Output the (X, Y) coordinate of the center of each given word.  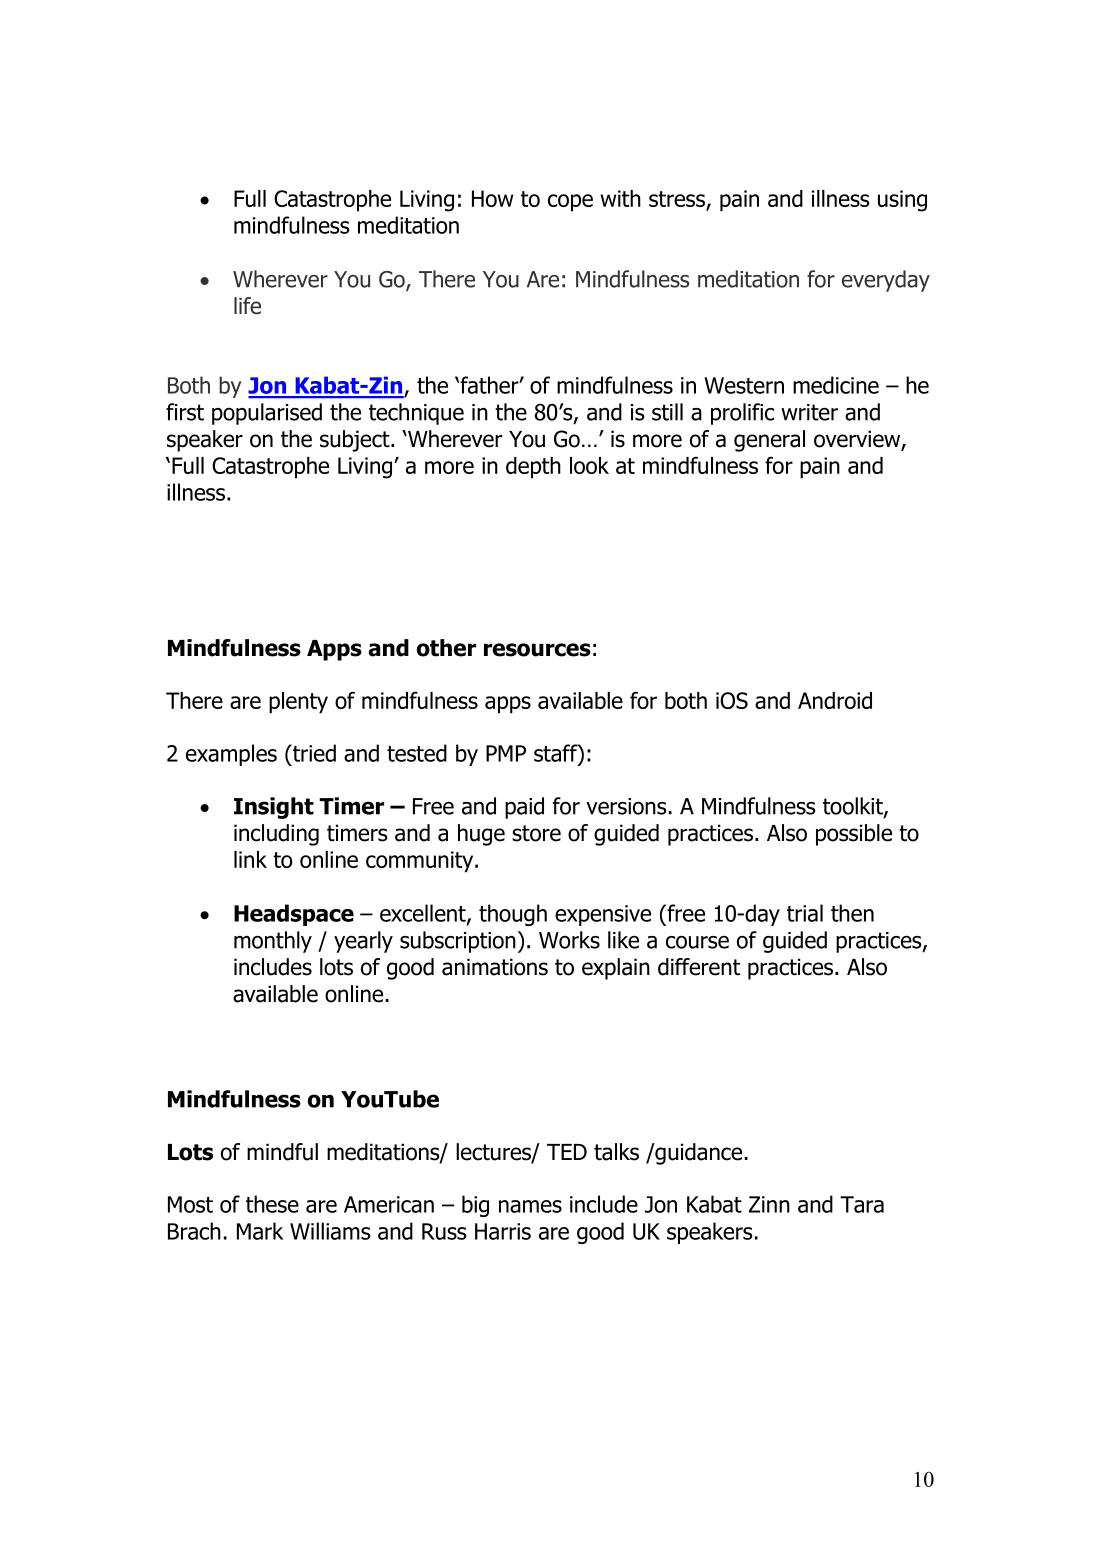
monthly (273, 942)
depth (533, 468)
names (530, 1206)
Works (569, 940)
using (902, 201)
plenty (298, 703)
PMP (506, 753)
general (769, 441)
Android (835, 700)
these (272, 1204)
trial (805, 913)
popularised (267, 414)
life (247, 306)
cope (570, 203)
